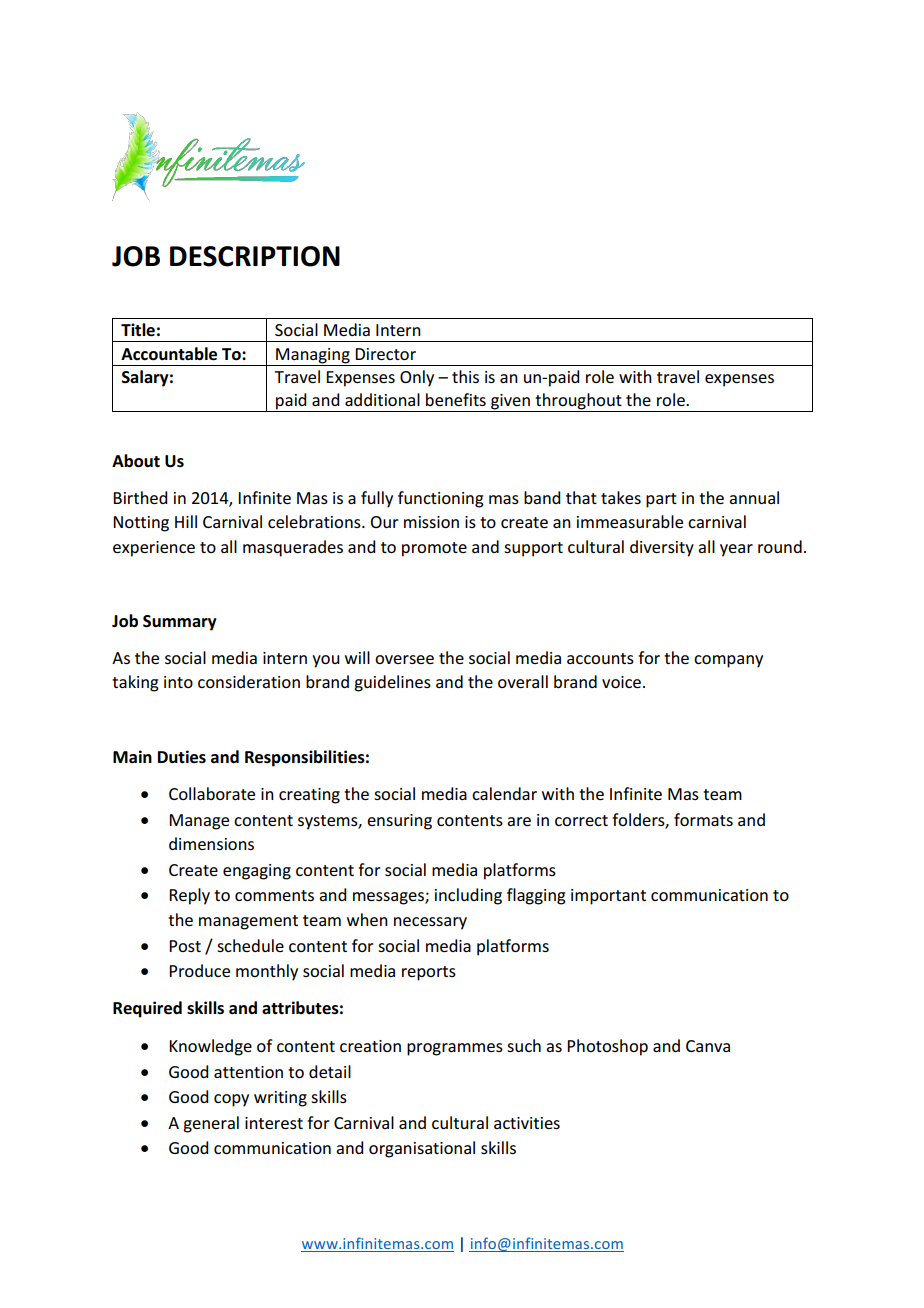 The image size is (924, 1308). I want to click on DESCRIPTION, so click(255, 256).
